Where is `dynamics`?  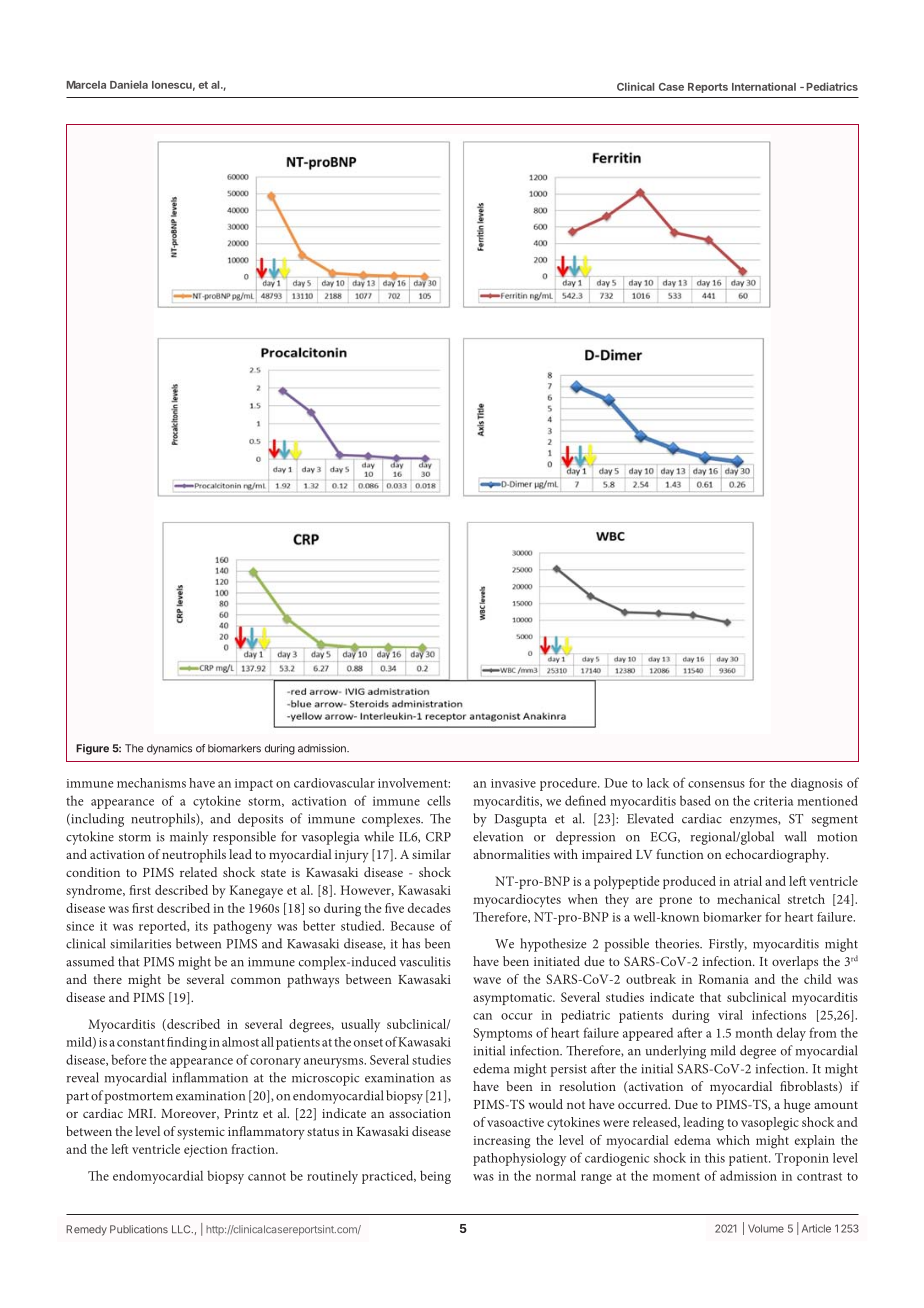
dynamics is located at coordinates (169, 749).
